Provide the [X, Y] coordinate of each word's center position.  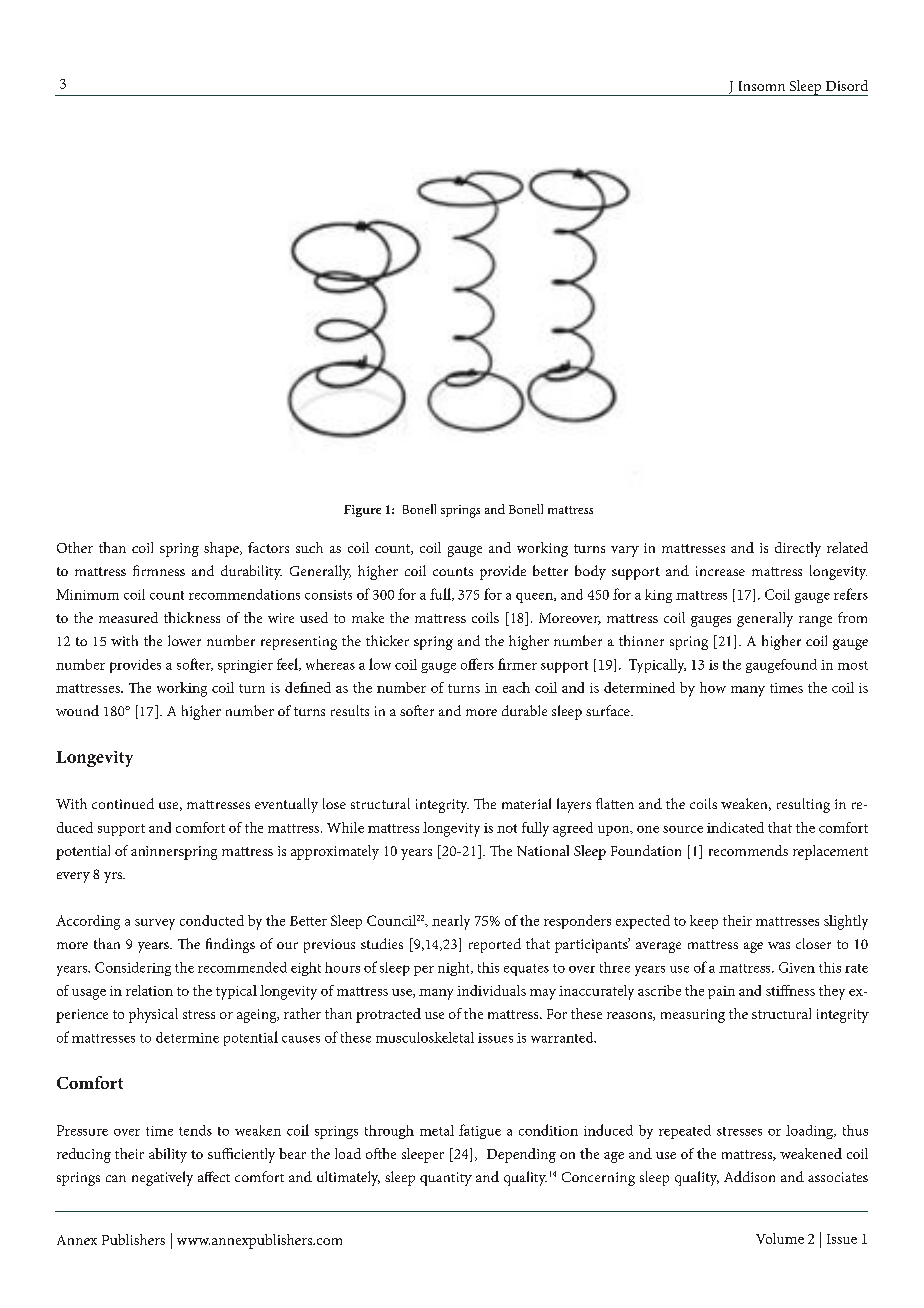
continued [123, 803]
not [507, 828]
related [847, 547]
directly [798, 549]
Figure [362, 511]
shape [222, 549]
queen [535, 598]
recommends [748, 850]
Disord [847, 85]
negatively [162, 1178]
